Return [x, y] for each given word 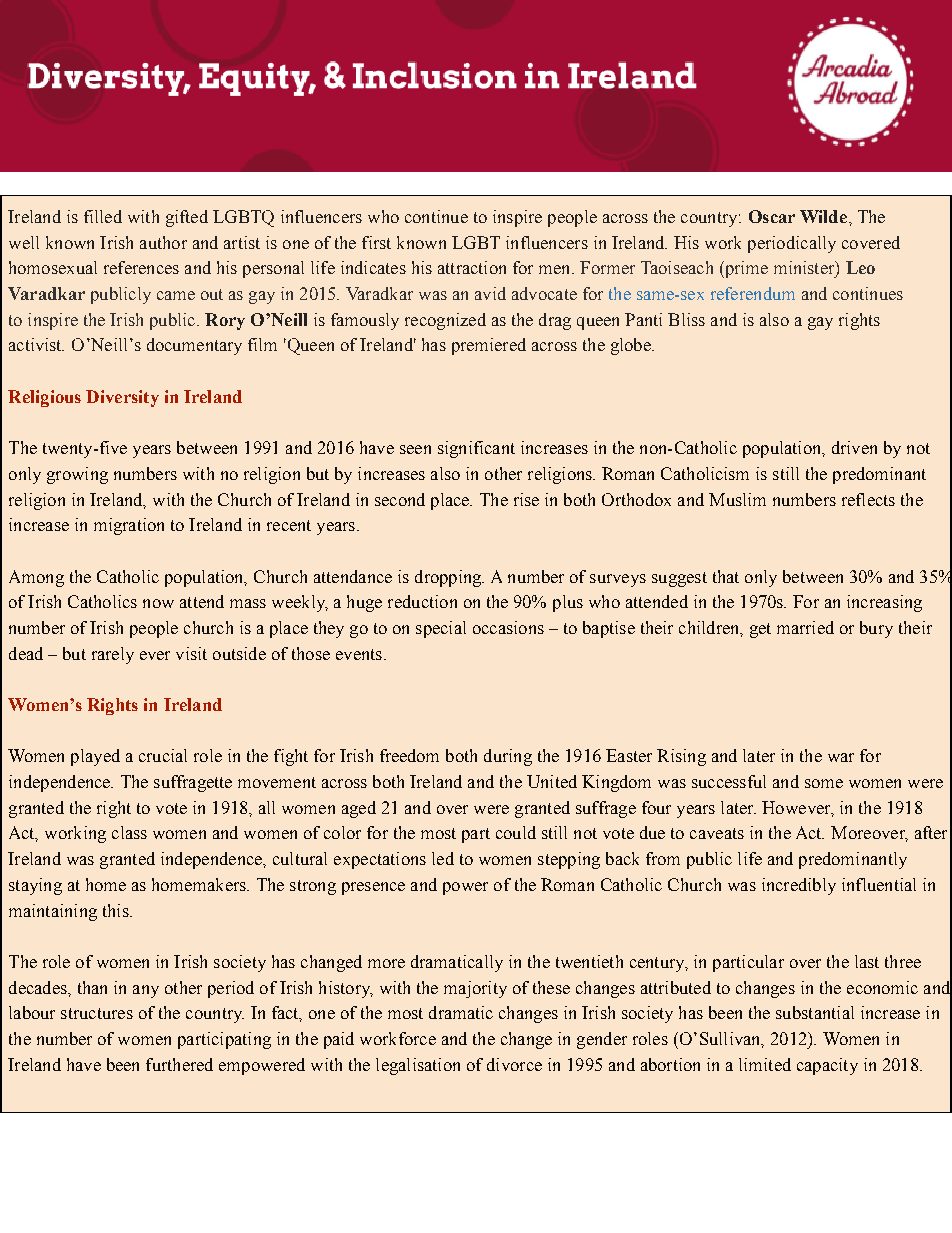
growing [77, 475]
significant [476, 449]
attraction [472, 267]
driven [854, 447]
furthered [179, 1064]
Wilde [823, 216]
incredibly [799, 886]
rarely [113, 655]
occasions [508, 627]
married [805, 627]
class [129, 832]
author [163, 242]
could [516, 832]
